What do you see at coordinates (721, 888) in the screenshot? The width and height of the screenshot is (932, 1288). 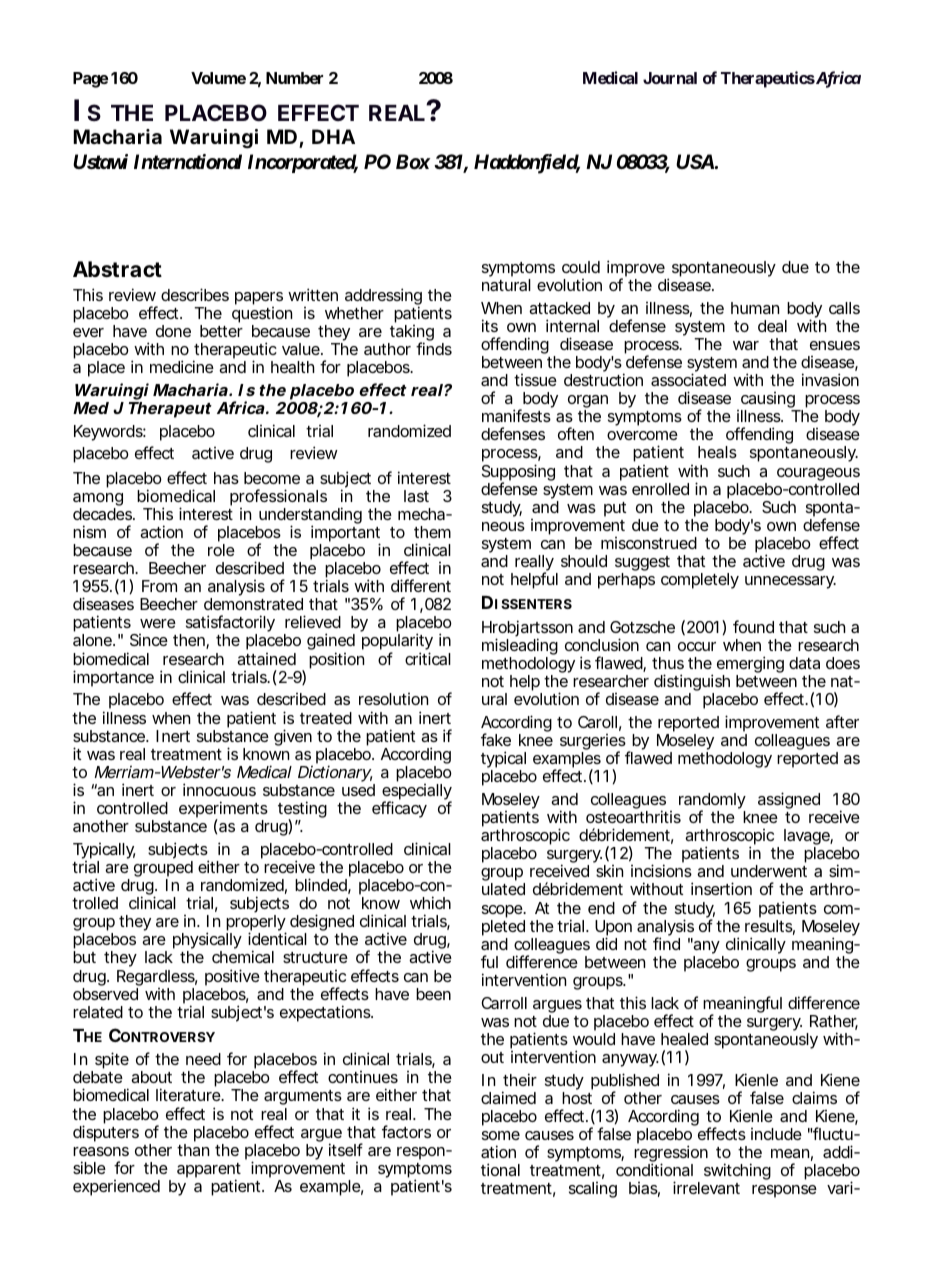 I see `insertion` at bounding box center [721, 888].
